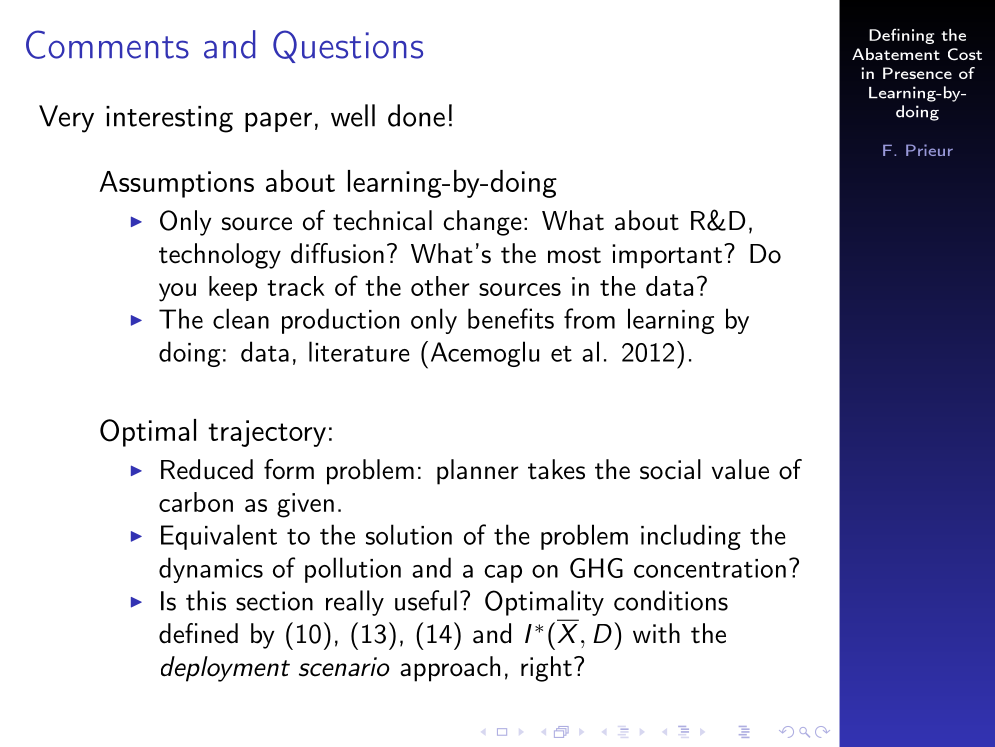 Image resolution: width=995 pixels, height=747 pixels. Describe the element at coordinates (107, 44) in the page. I see `Comments` at that location.
